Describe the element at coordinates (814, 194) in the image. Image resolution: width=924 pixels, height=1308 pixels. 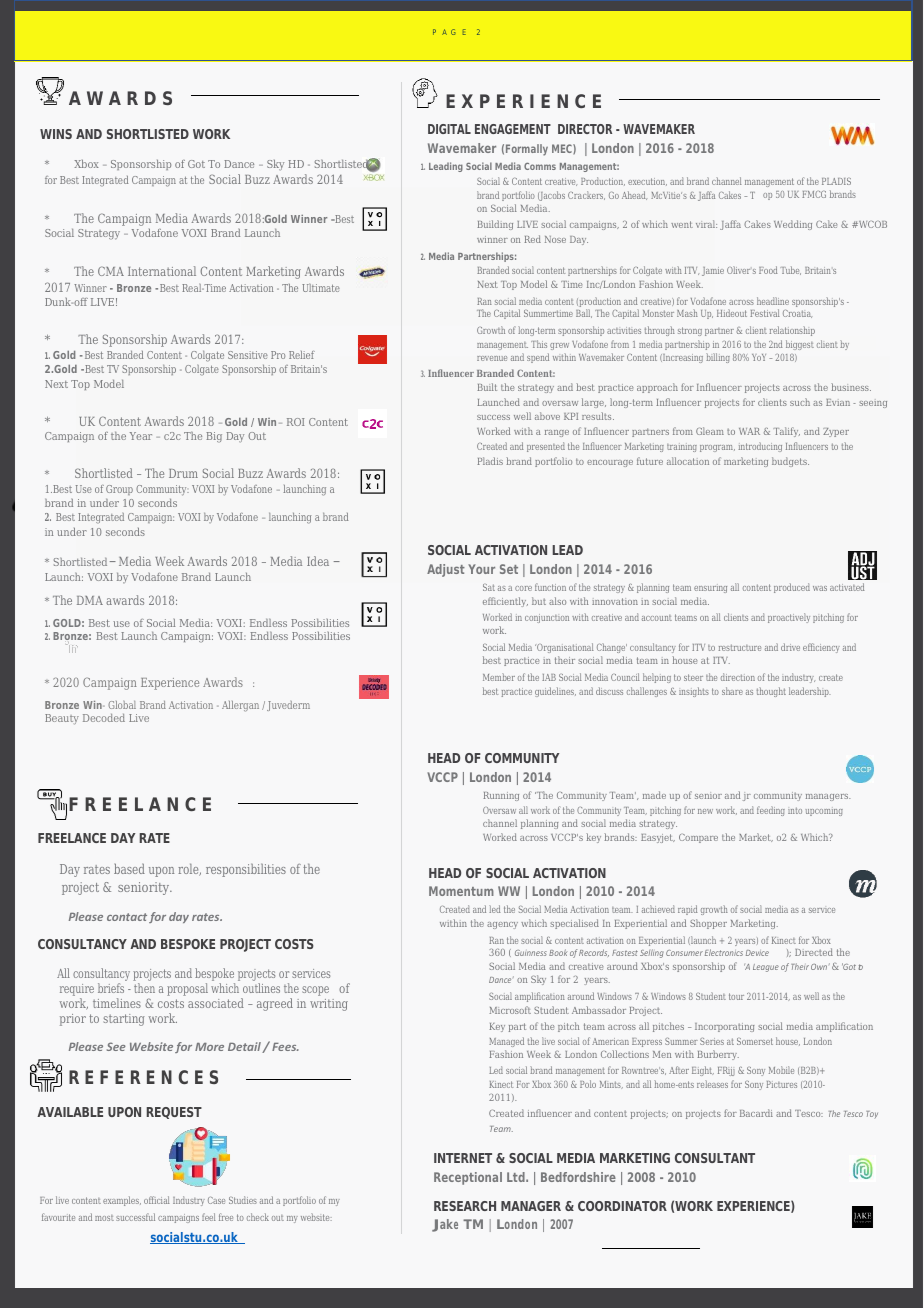
I see `FMCG` at that location.
